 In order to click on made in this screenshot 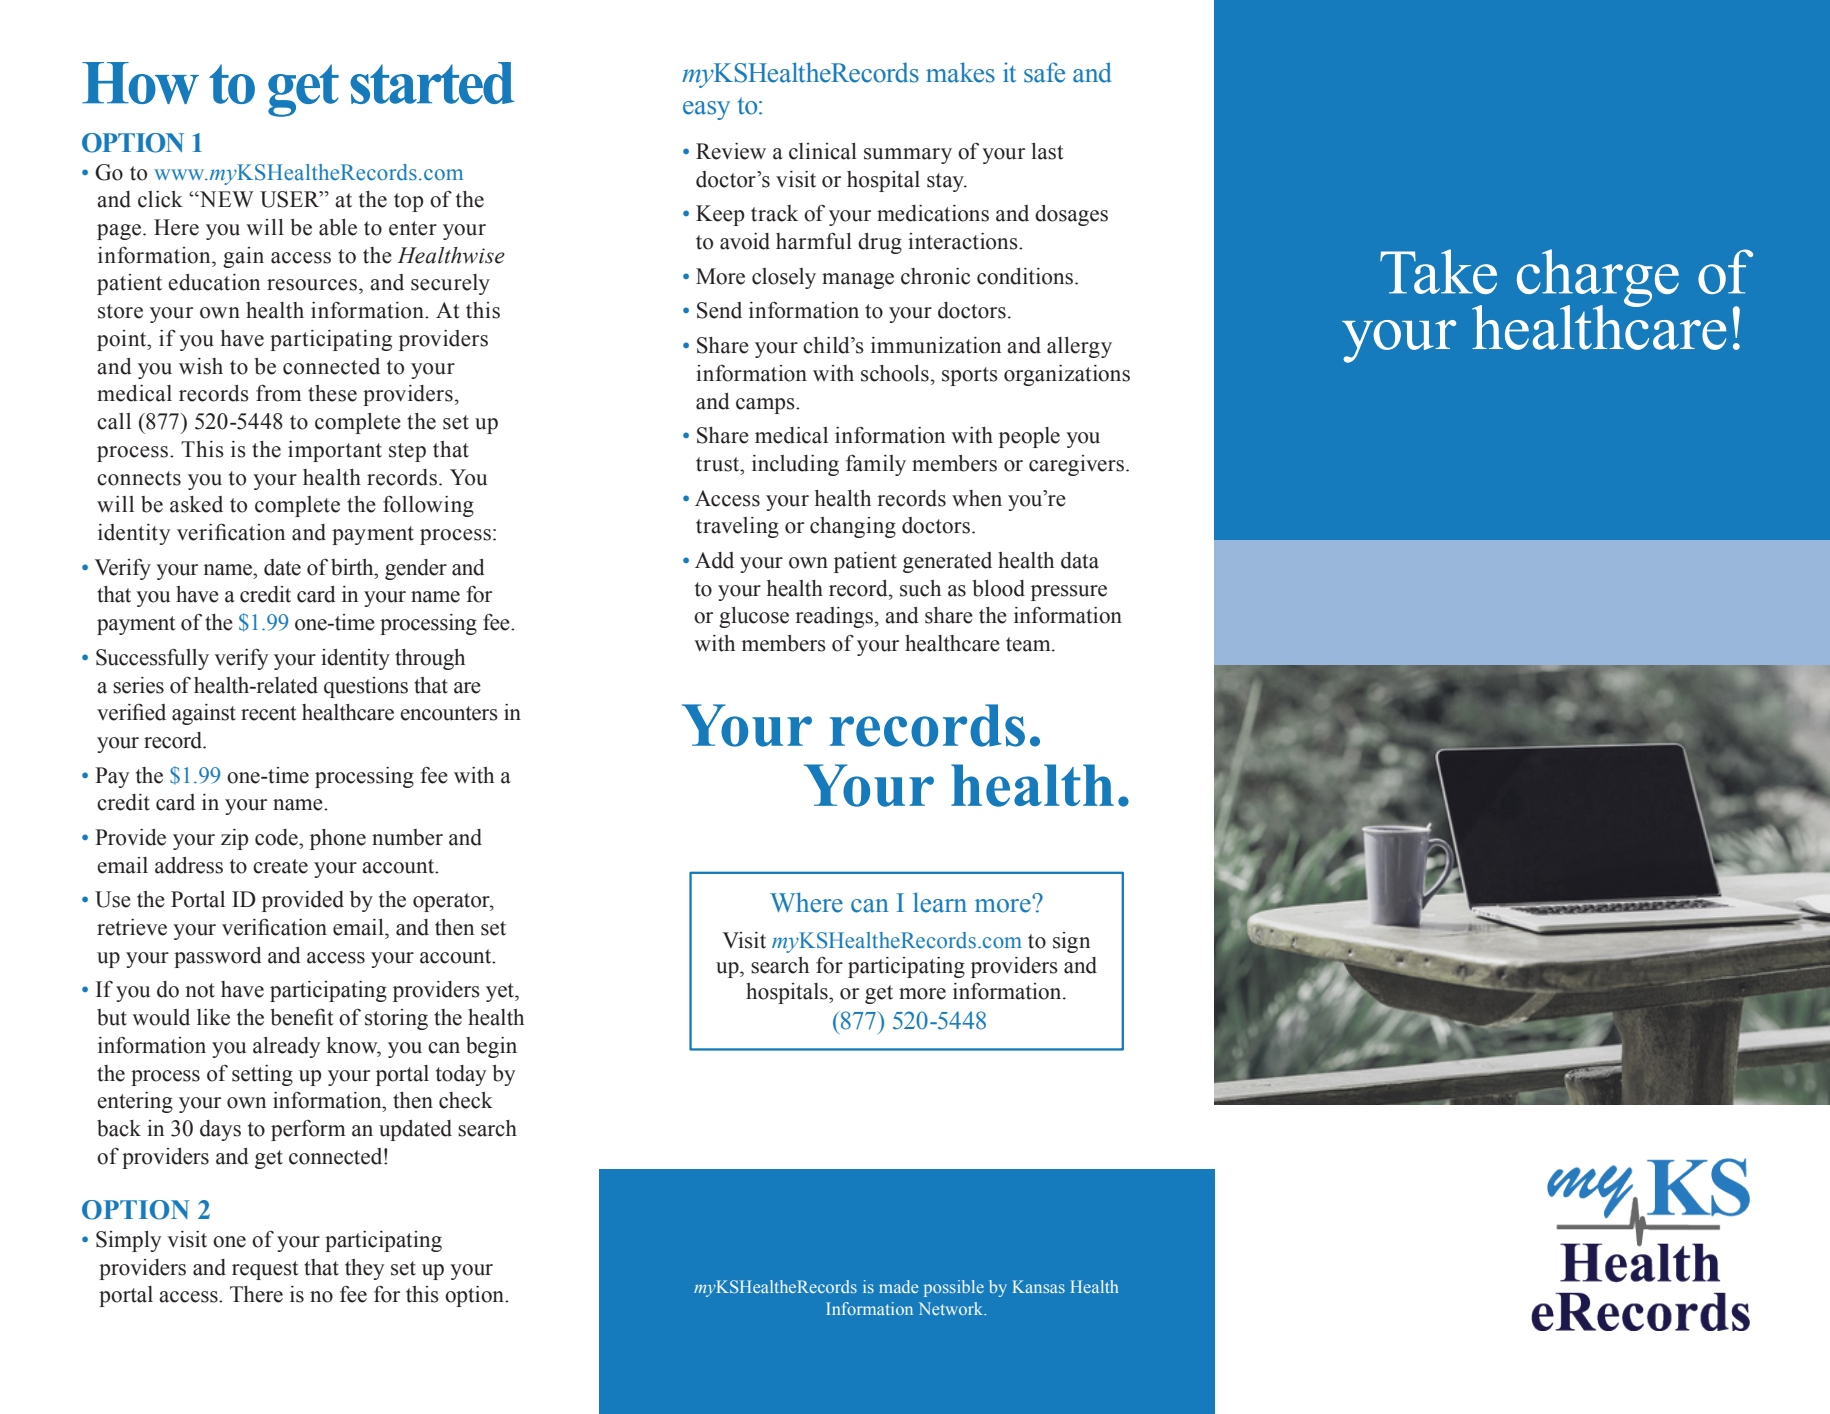, I will do `click(898, 1286)`.
